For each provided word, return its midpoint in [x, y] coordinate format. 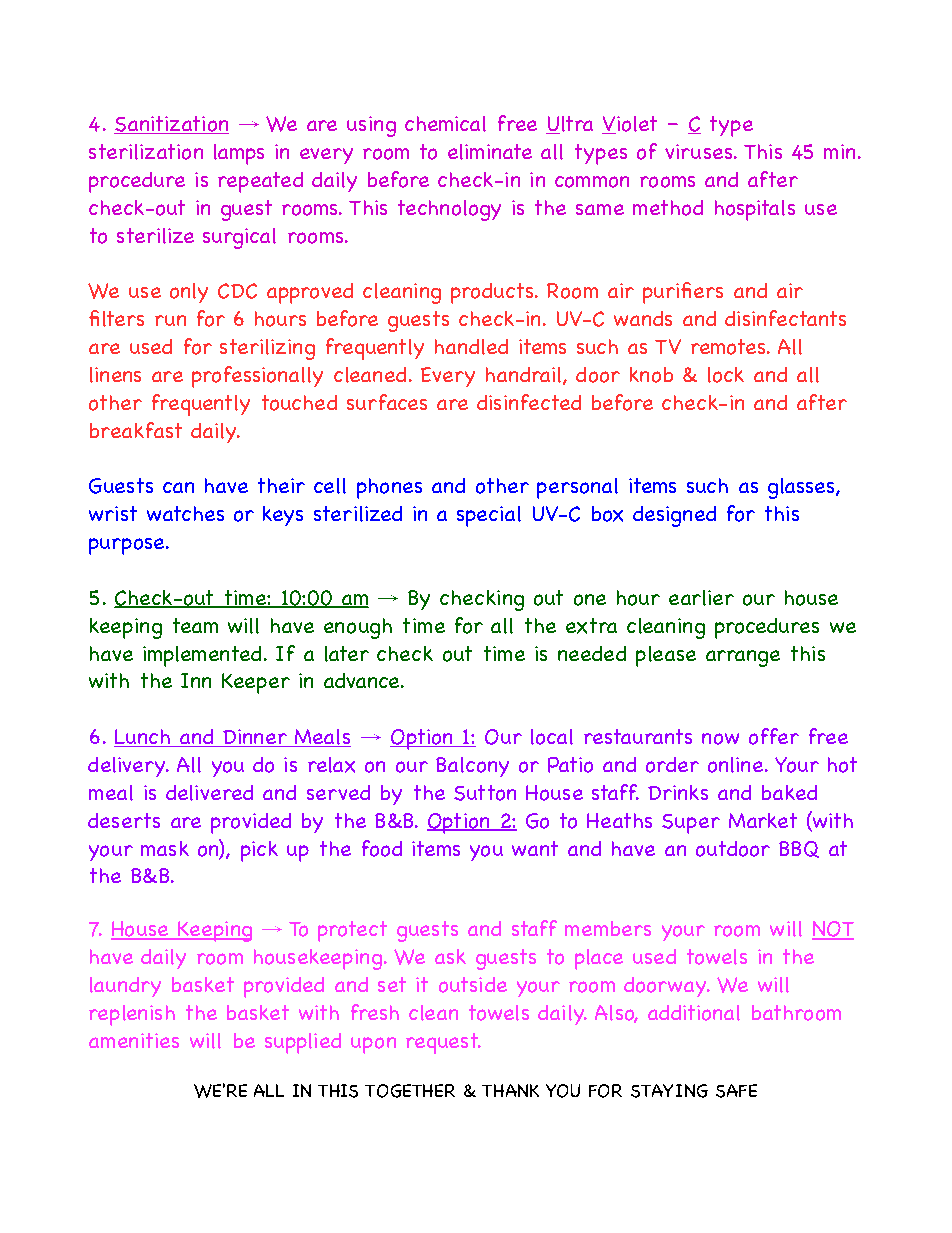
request [443, 1043]
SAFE [736, 1091]
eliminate [490, 152]
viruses [700, 151]
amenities [134, 1040]
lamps [239, 154]
